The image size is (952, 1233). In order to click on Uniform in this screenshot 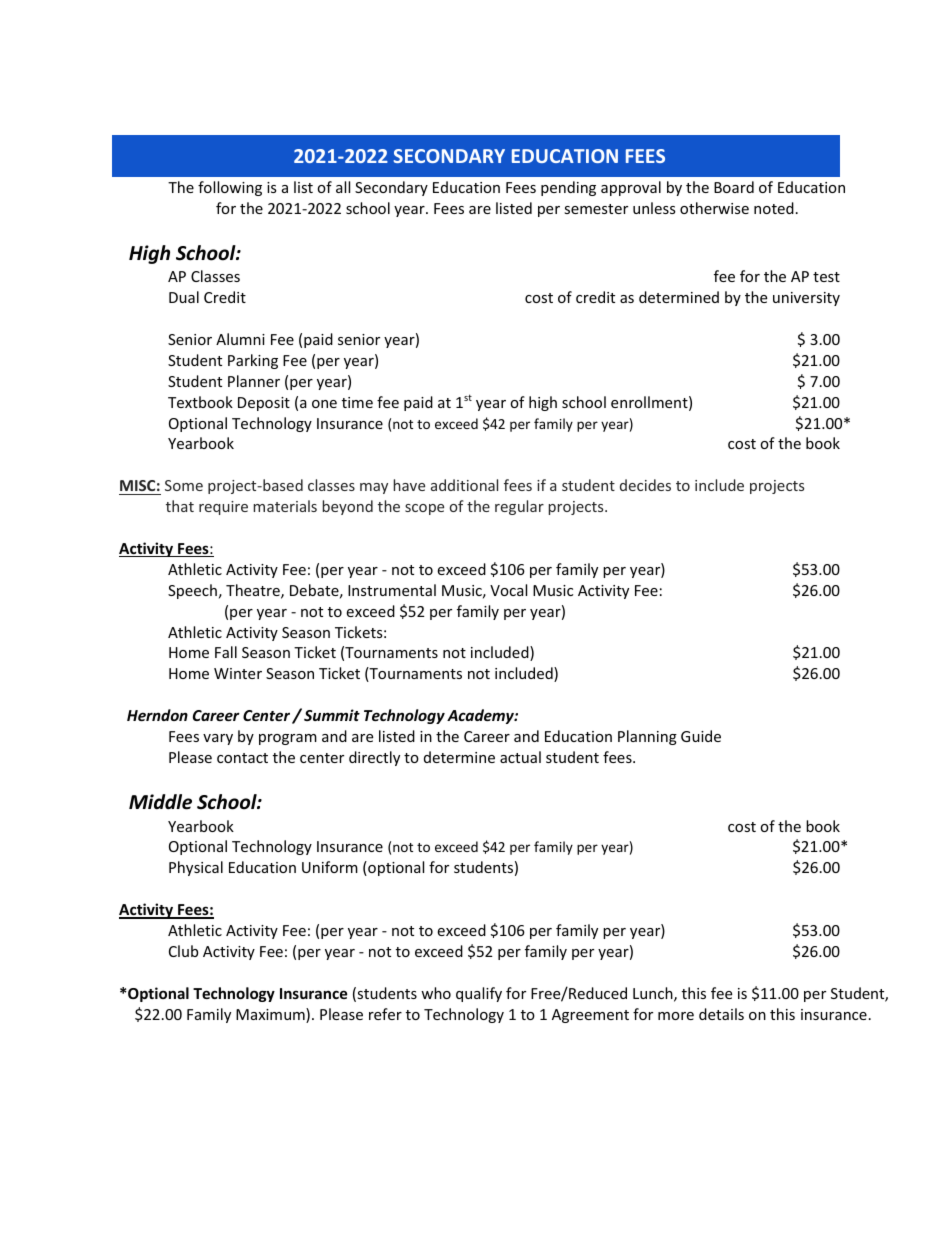, I will do `click(330, 867)`.
